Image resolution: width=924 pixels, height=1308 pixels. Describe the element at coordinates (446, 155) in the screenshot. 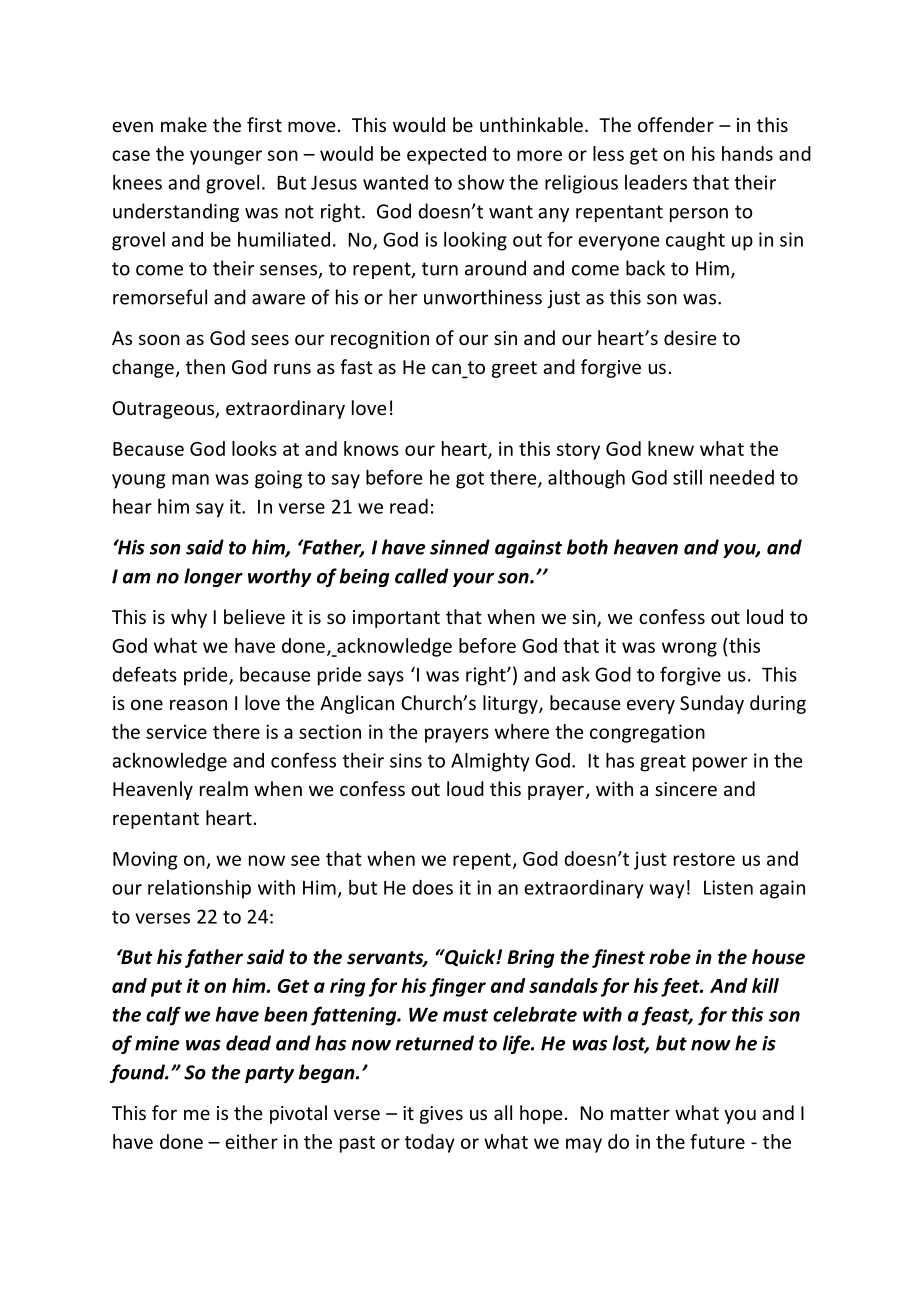

I see `expected` at that location.
